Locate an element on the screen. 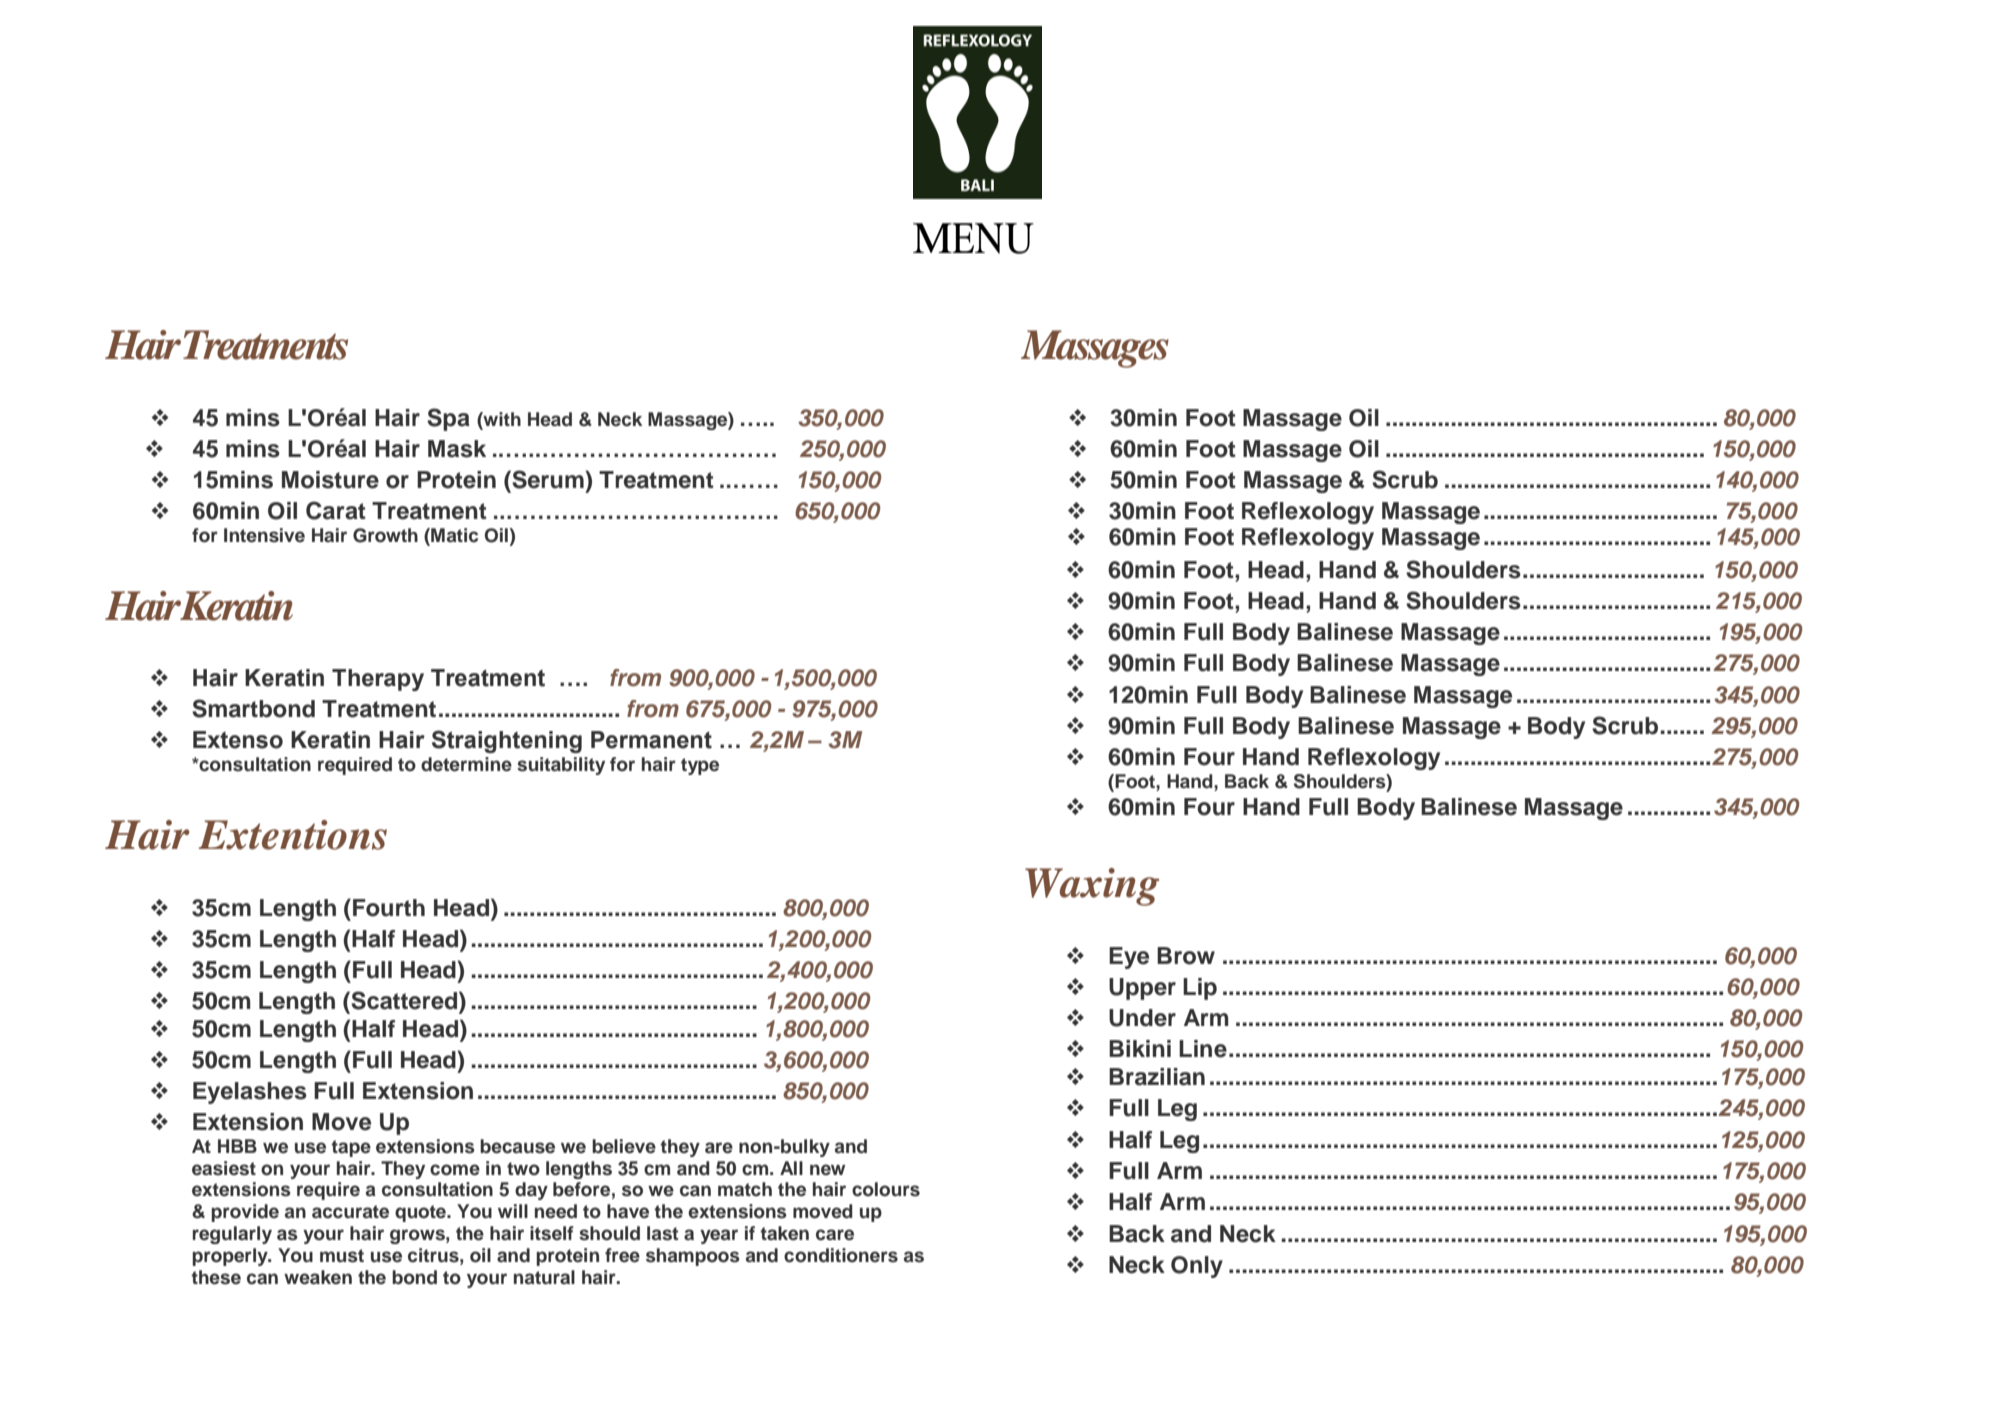 This screenshot has width=1993, height=1410. Spa is located at coordinates (448, 419).
